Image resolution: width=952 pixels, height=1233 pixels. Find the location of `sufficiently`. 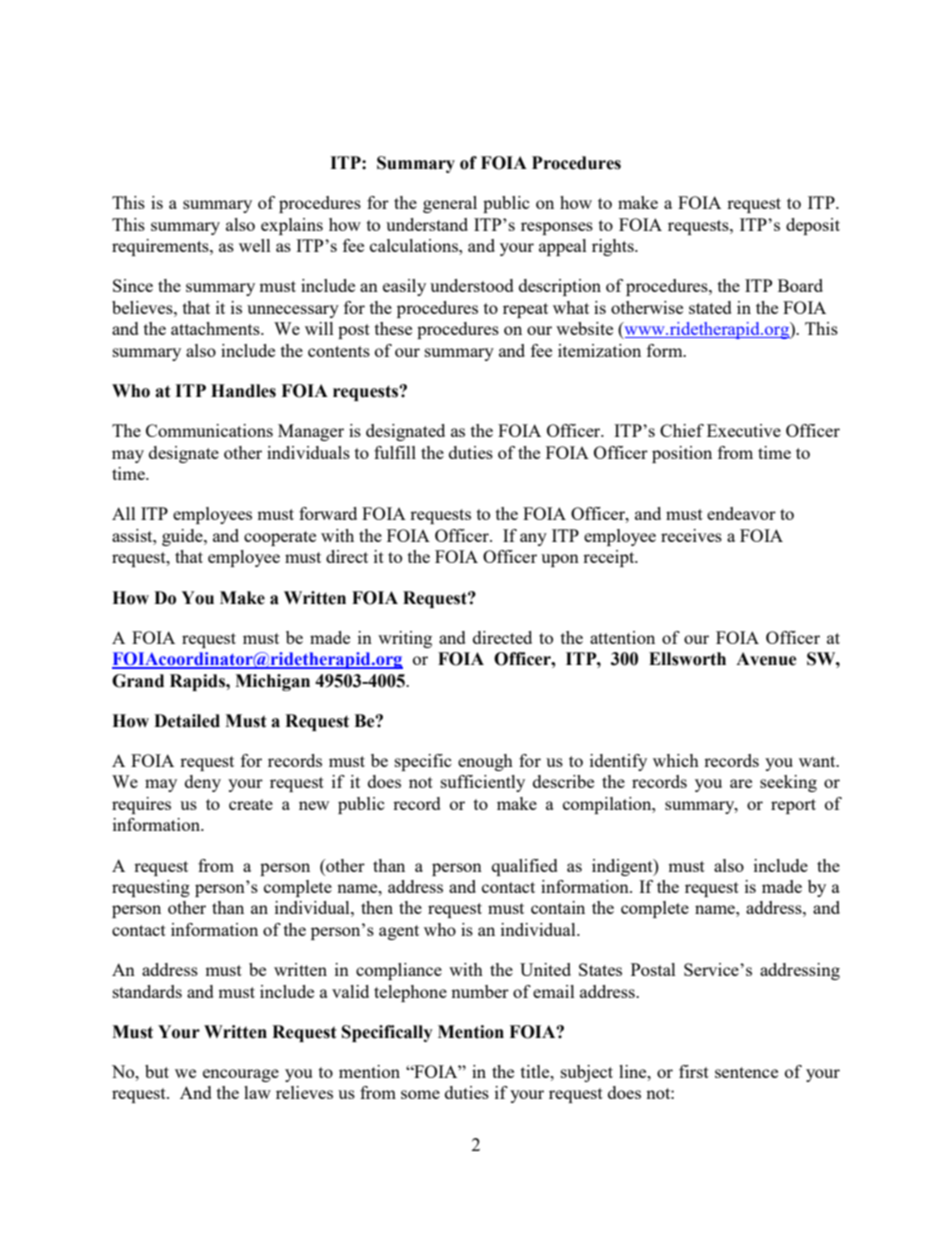

sufficiently is located at coordinates (483, 783).
